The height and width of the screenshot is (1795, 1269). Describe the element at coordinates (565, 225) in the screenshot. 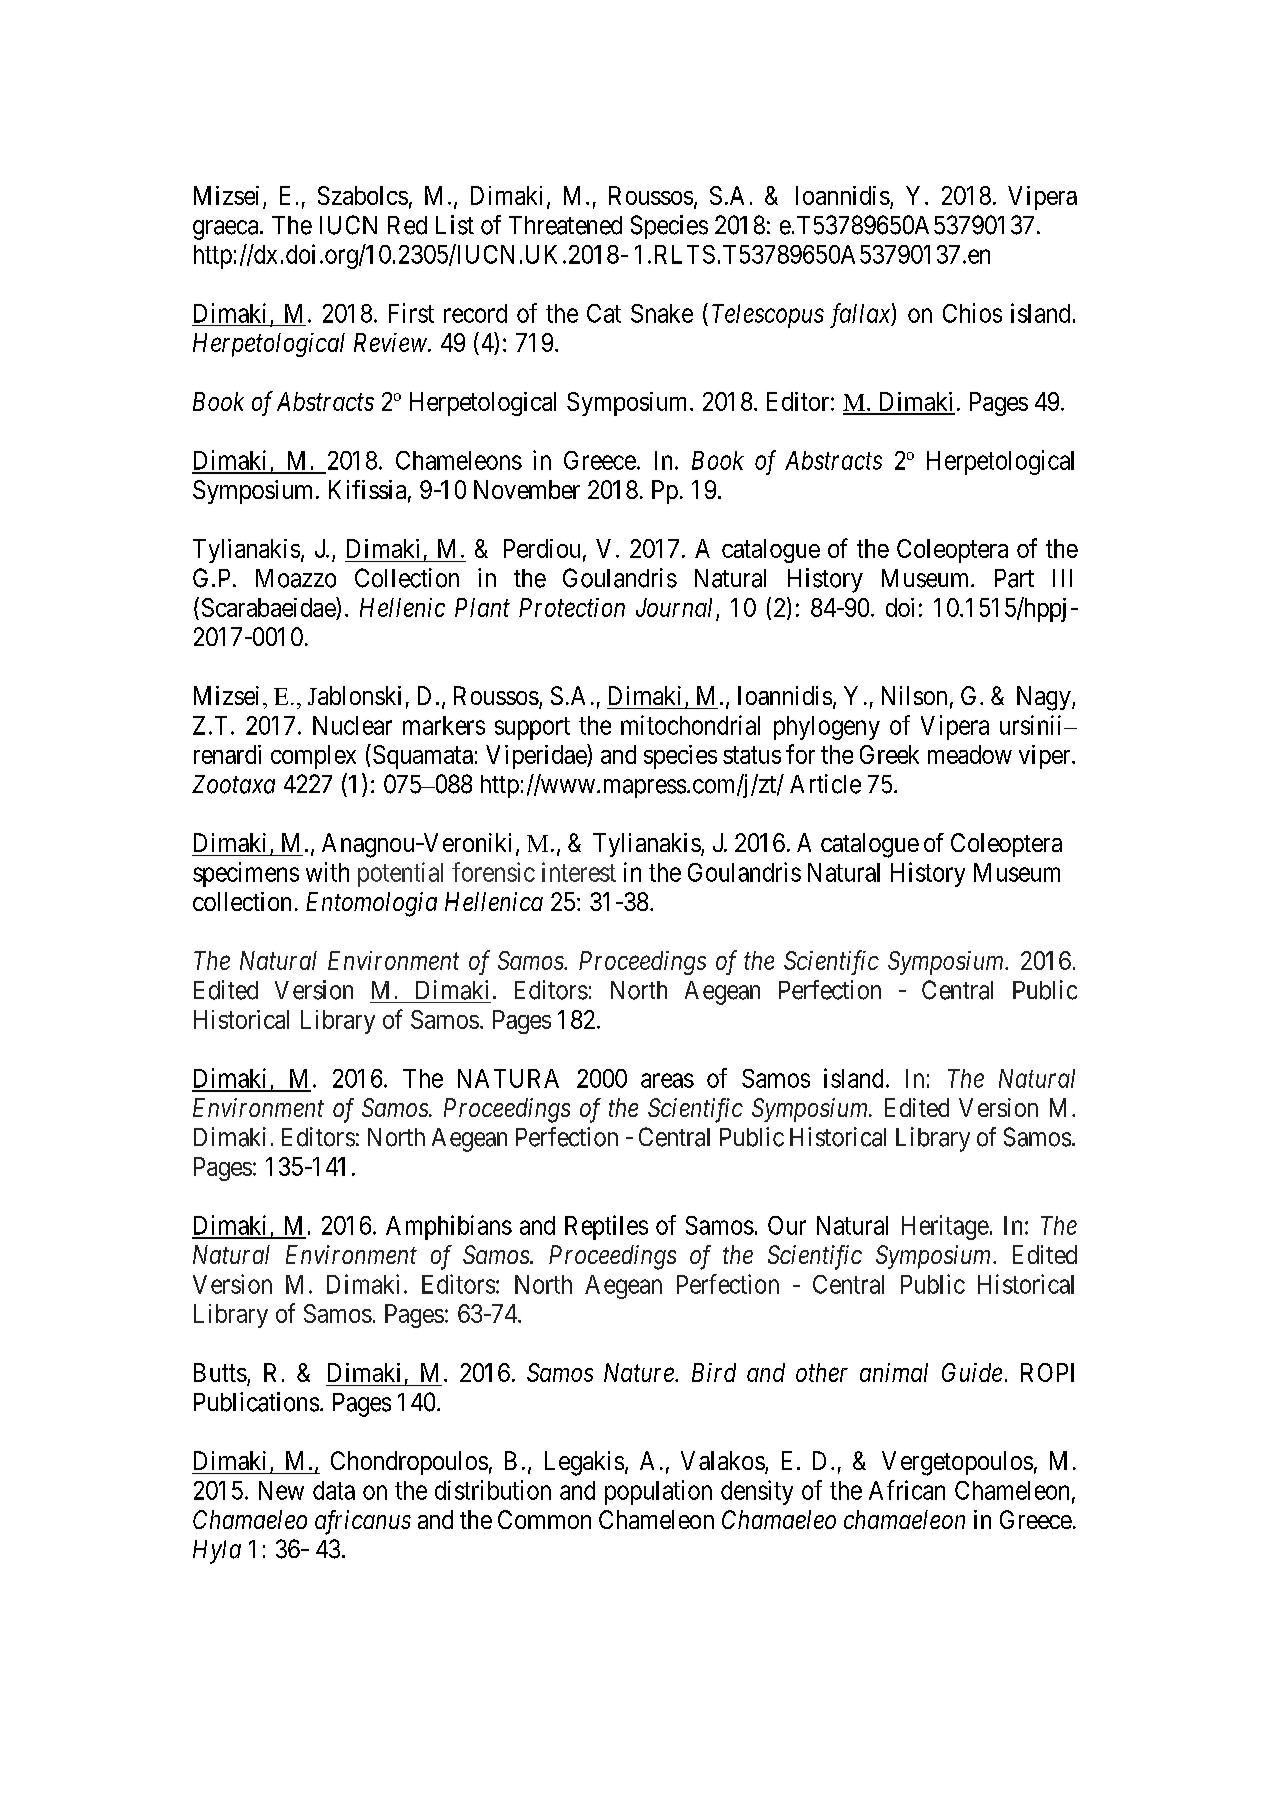

I see `Threatened` at that location.
